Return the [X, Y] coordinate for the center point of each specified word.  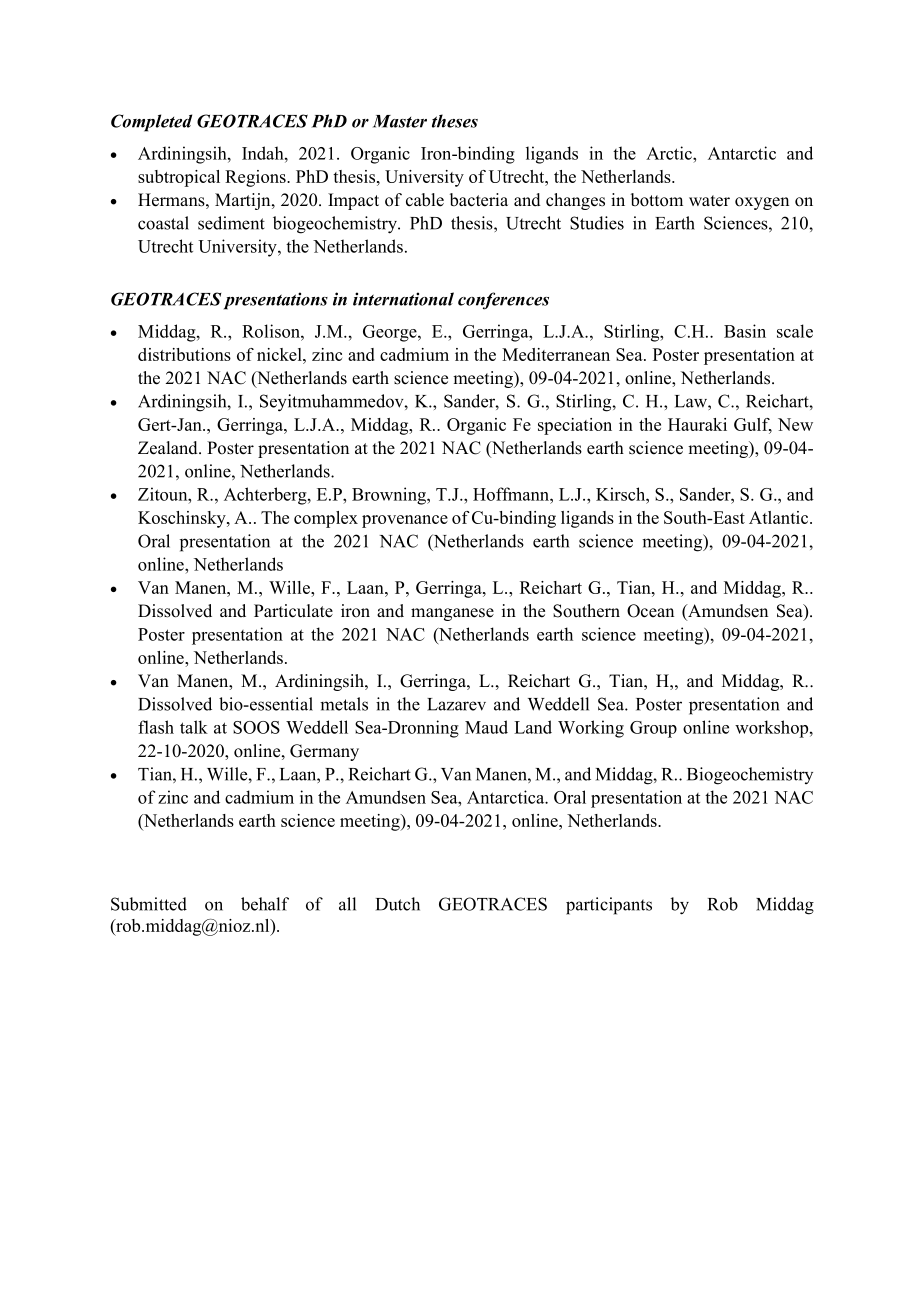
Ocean [650, 611]
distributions [184, 354]
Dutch [398, 904]
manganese [452, 614]
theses [455, 121]
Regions [256, 178]
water [709, 201]
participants [609, 906]
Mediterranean [556, 354]
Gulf [753, 425]
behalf [265, 904]
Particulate [293, 611]
